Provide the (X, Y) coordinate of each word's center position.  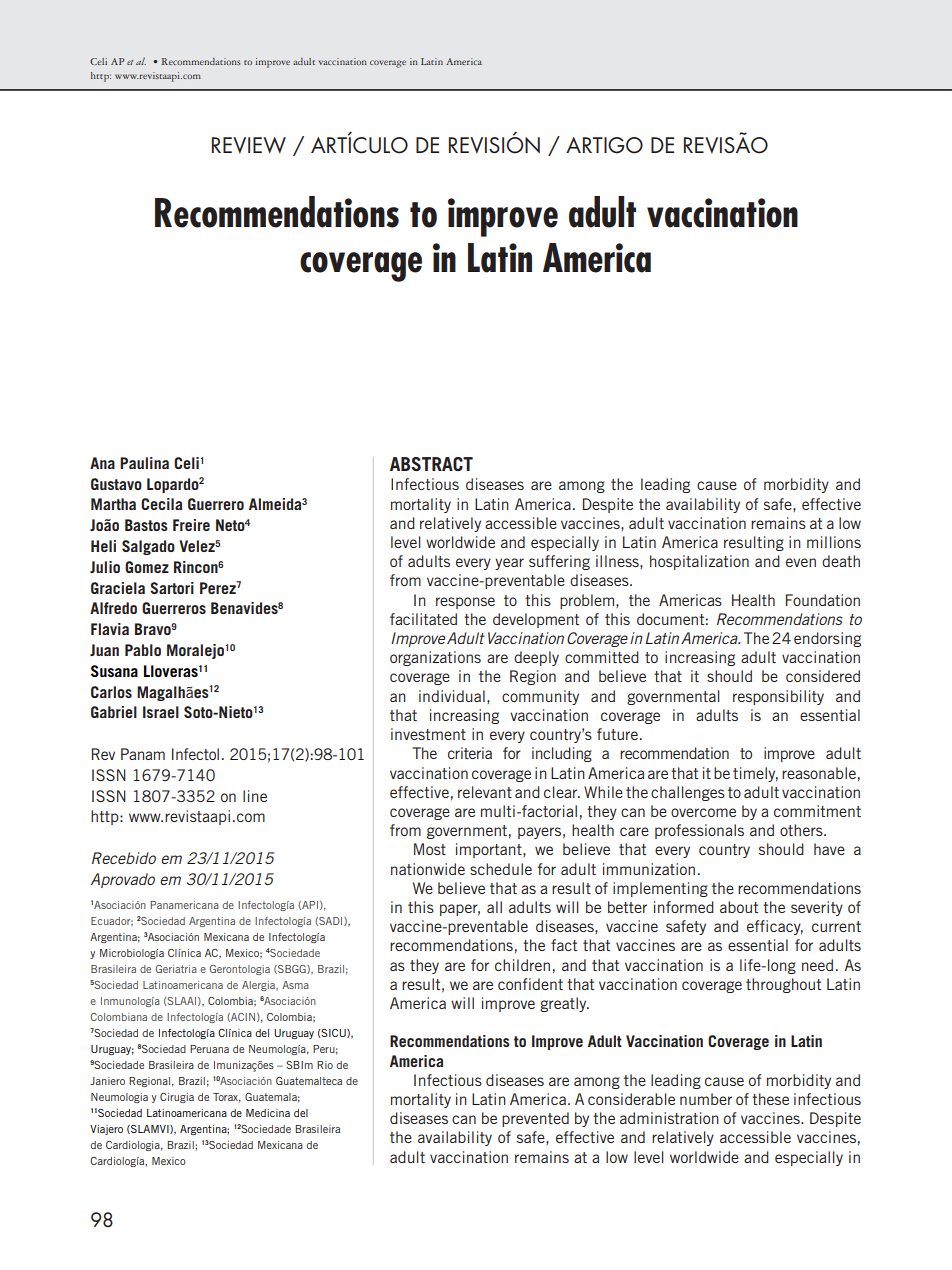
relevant (485, 792)
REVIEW (249, 145)
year (509, 564)
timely (755, 774)
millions (834, 542)
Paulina (144, 463)
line (255, 796)
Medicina (268, 1113)
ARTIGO (604, 145)
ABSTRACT (431, 464)
